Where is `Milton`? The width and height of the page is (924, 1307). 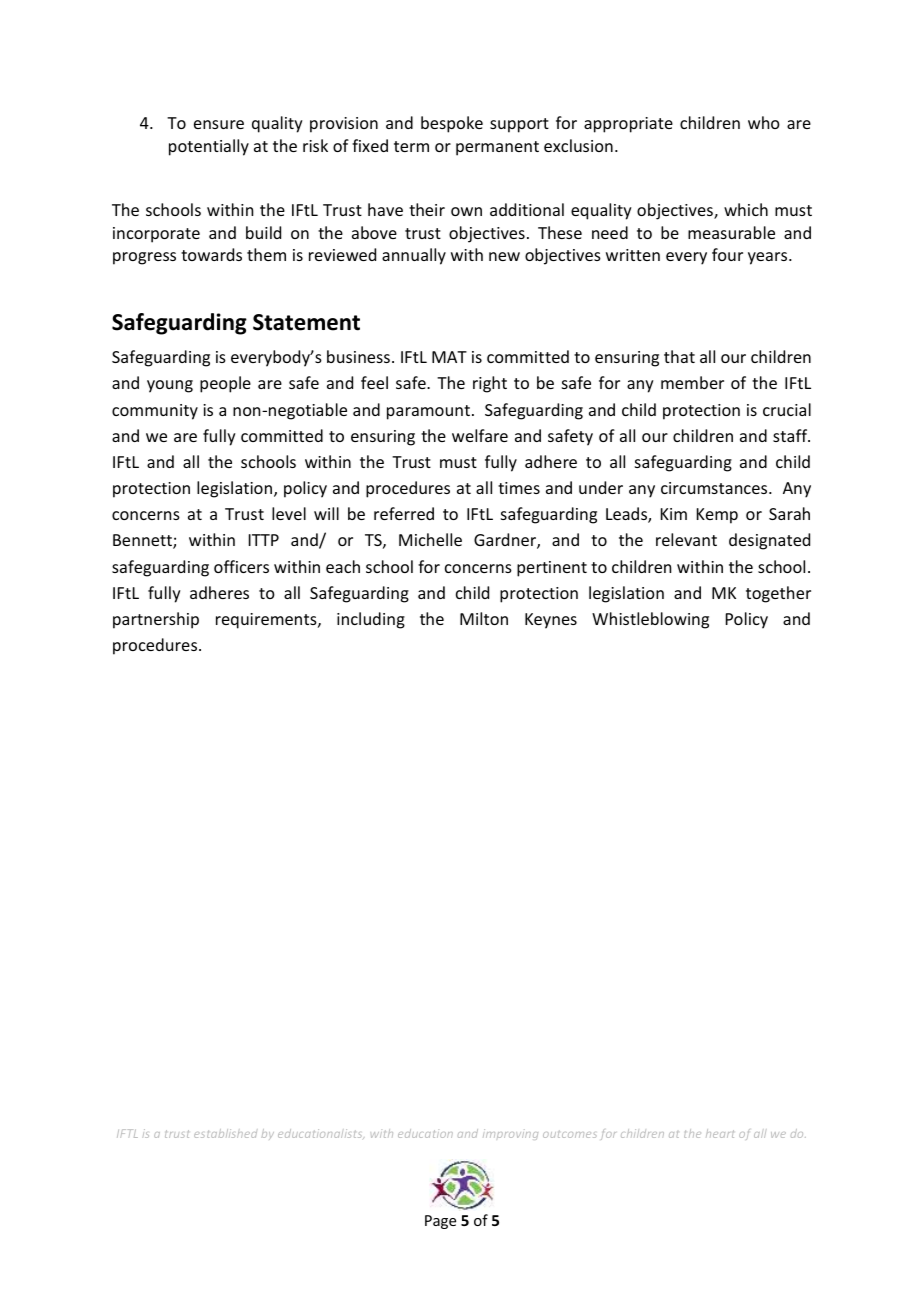 Milton is located at coordinates (484, 618).
